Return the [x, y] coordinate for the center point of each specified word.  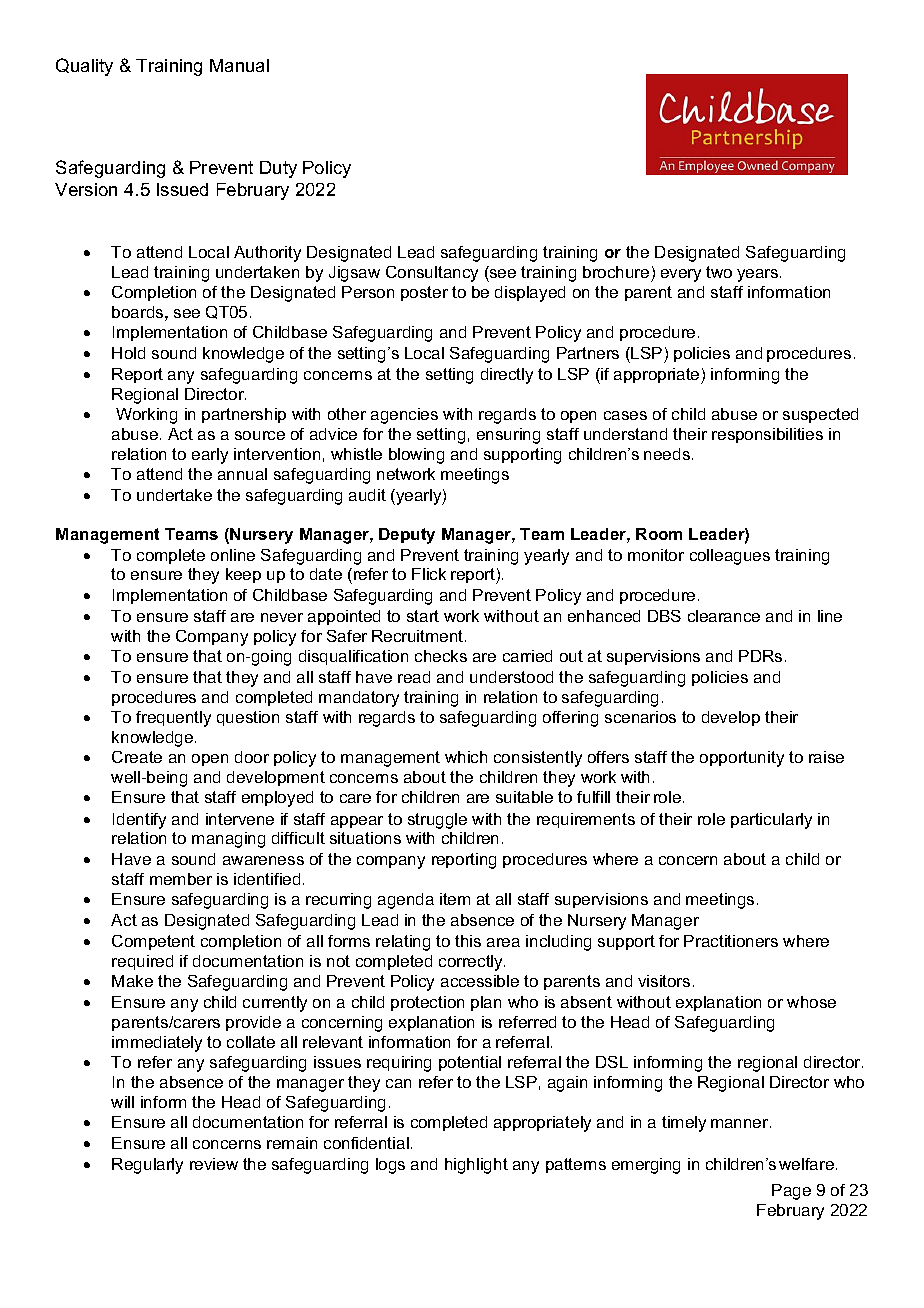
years [759, 275]
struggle [437, 821]
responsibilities [767, 435]
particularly [771, 821]
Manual [239, 65]
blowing [416, 456]
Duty [278, 169]
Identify [139, 821]
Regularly [147, 1166]
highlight [476, 1166]
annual [242, 474]
